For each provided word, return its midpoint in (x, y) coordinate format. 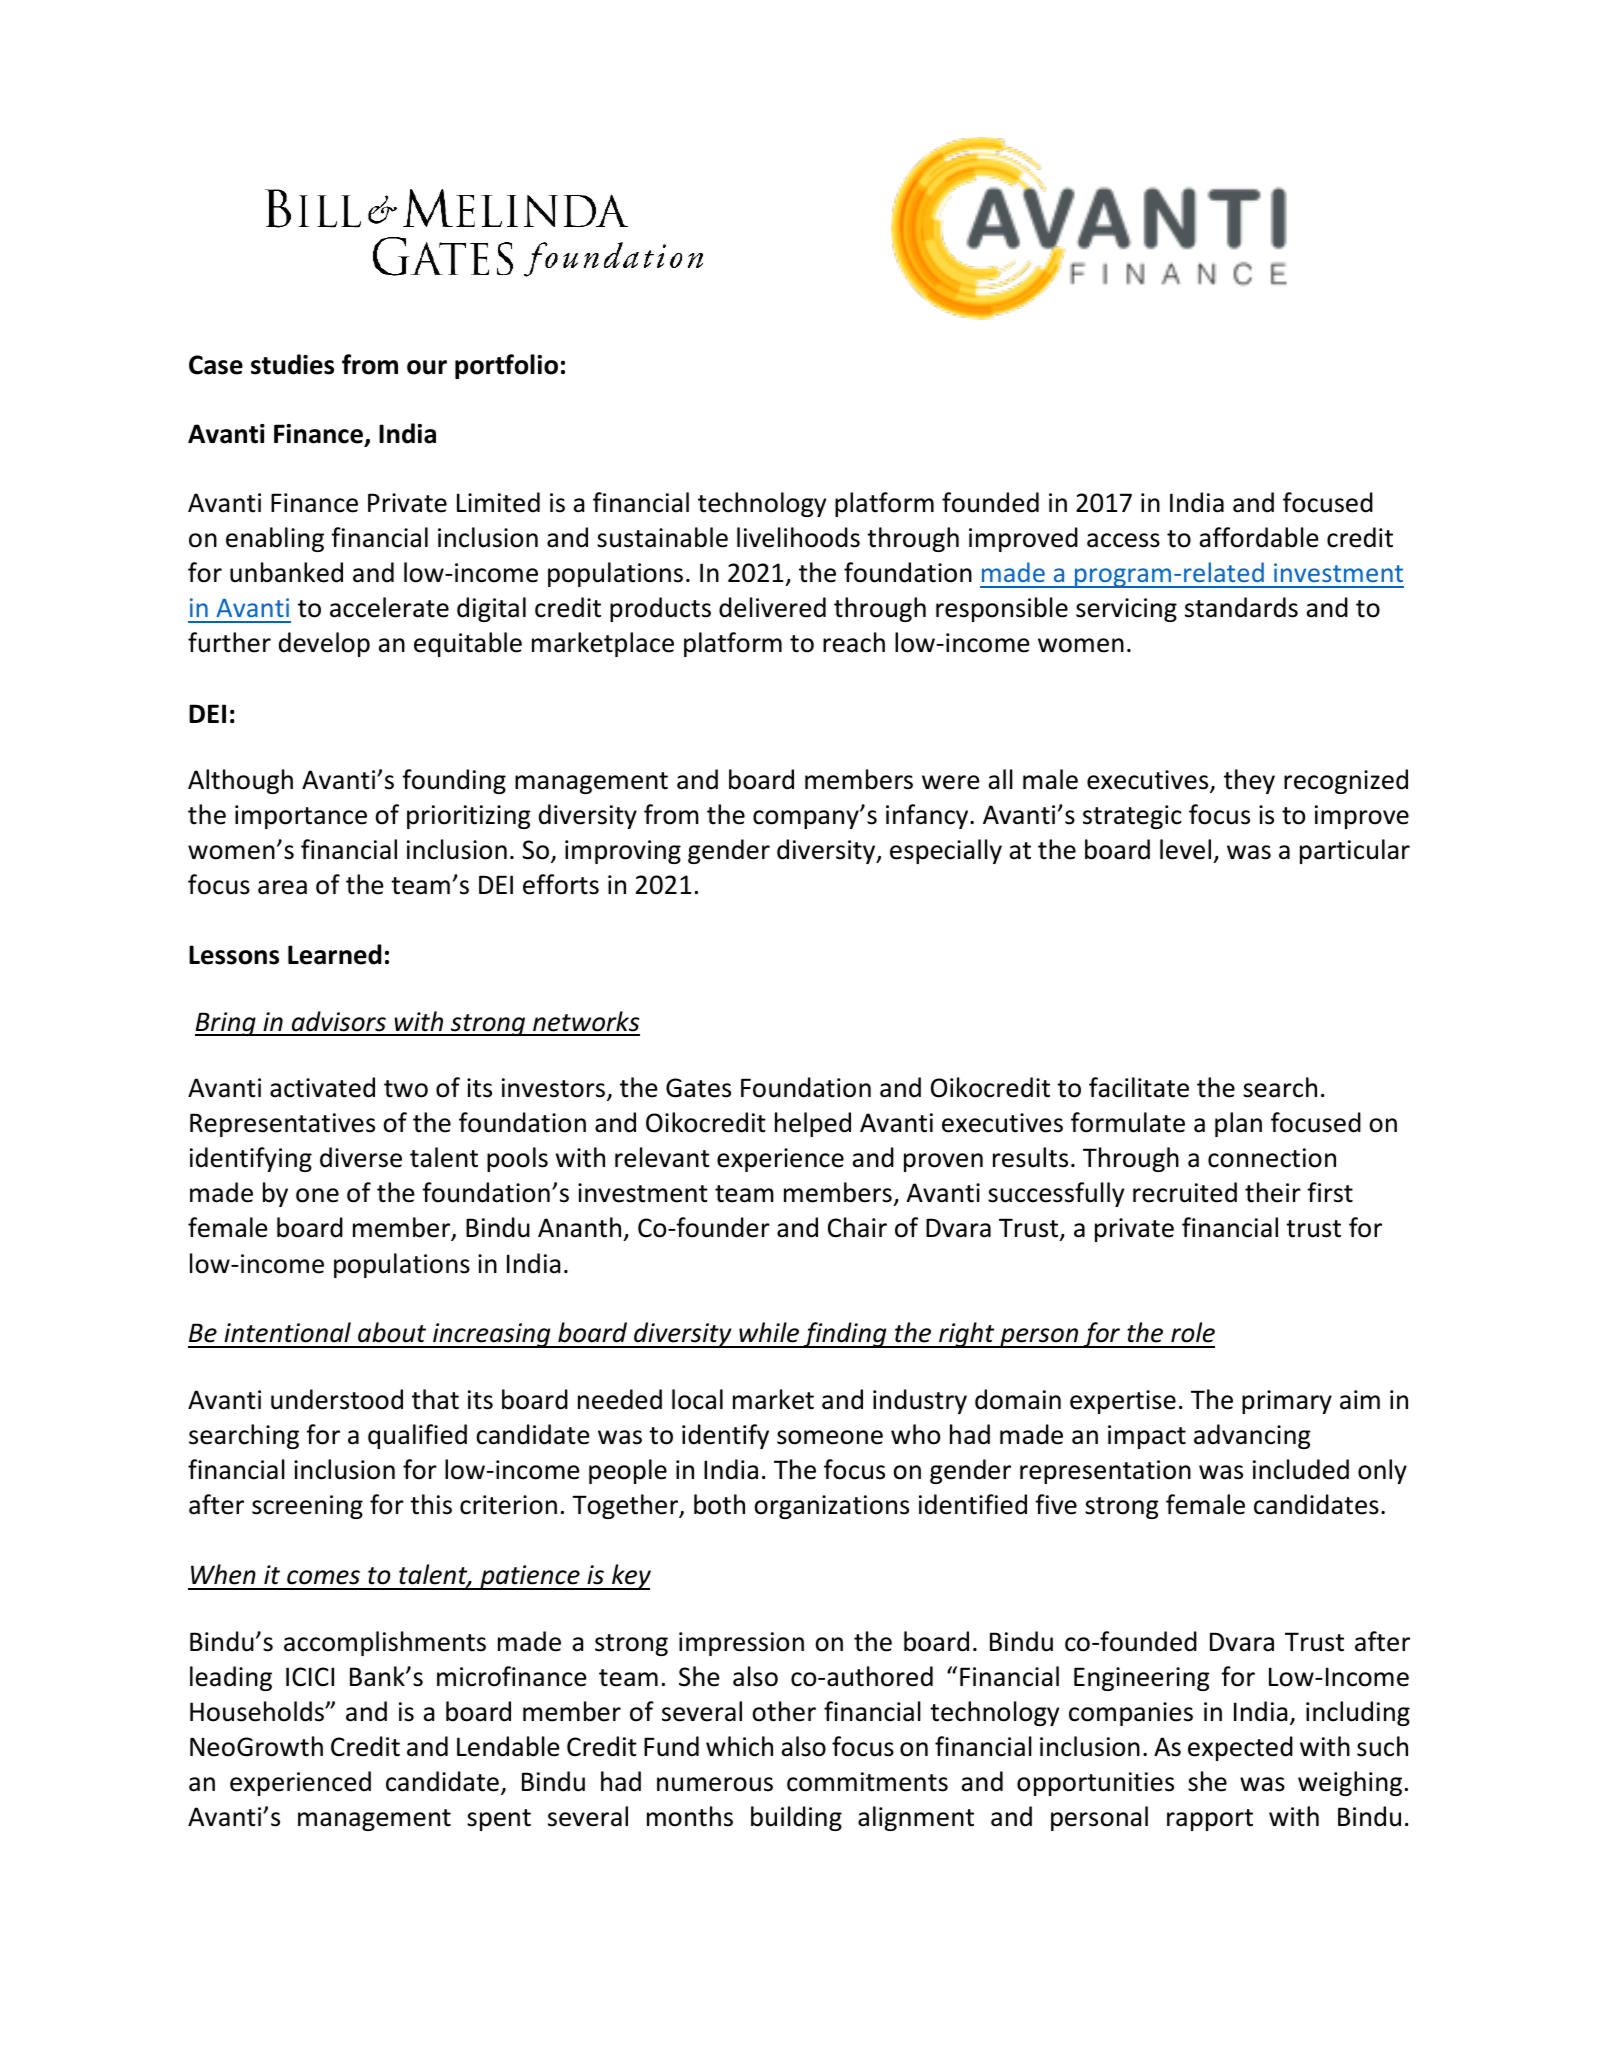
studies (292, 364)
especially (946, 851)
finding (845, 1335)
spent (499, 1820)
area (282, 887)
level (1185, 849)
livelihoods (798, 537)
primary (1287, 1402)
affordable (1259, 537)
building (796, 1818)
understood (337, 1399)
